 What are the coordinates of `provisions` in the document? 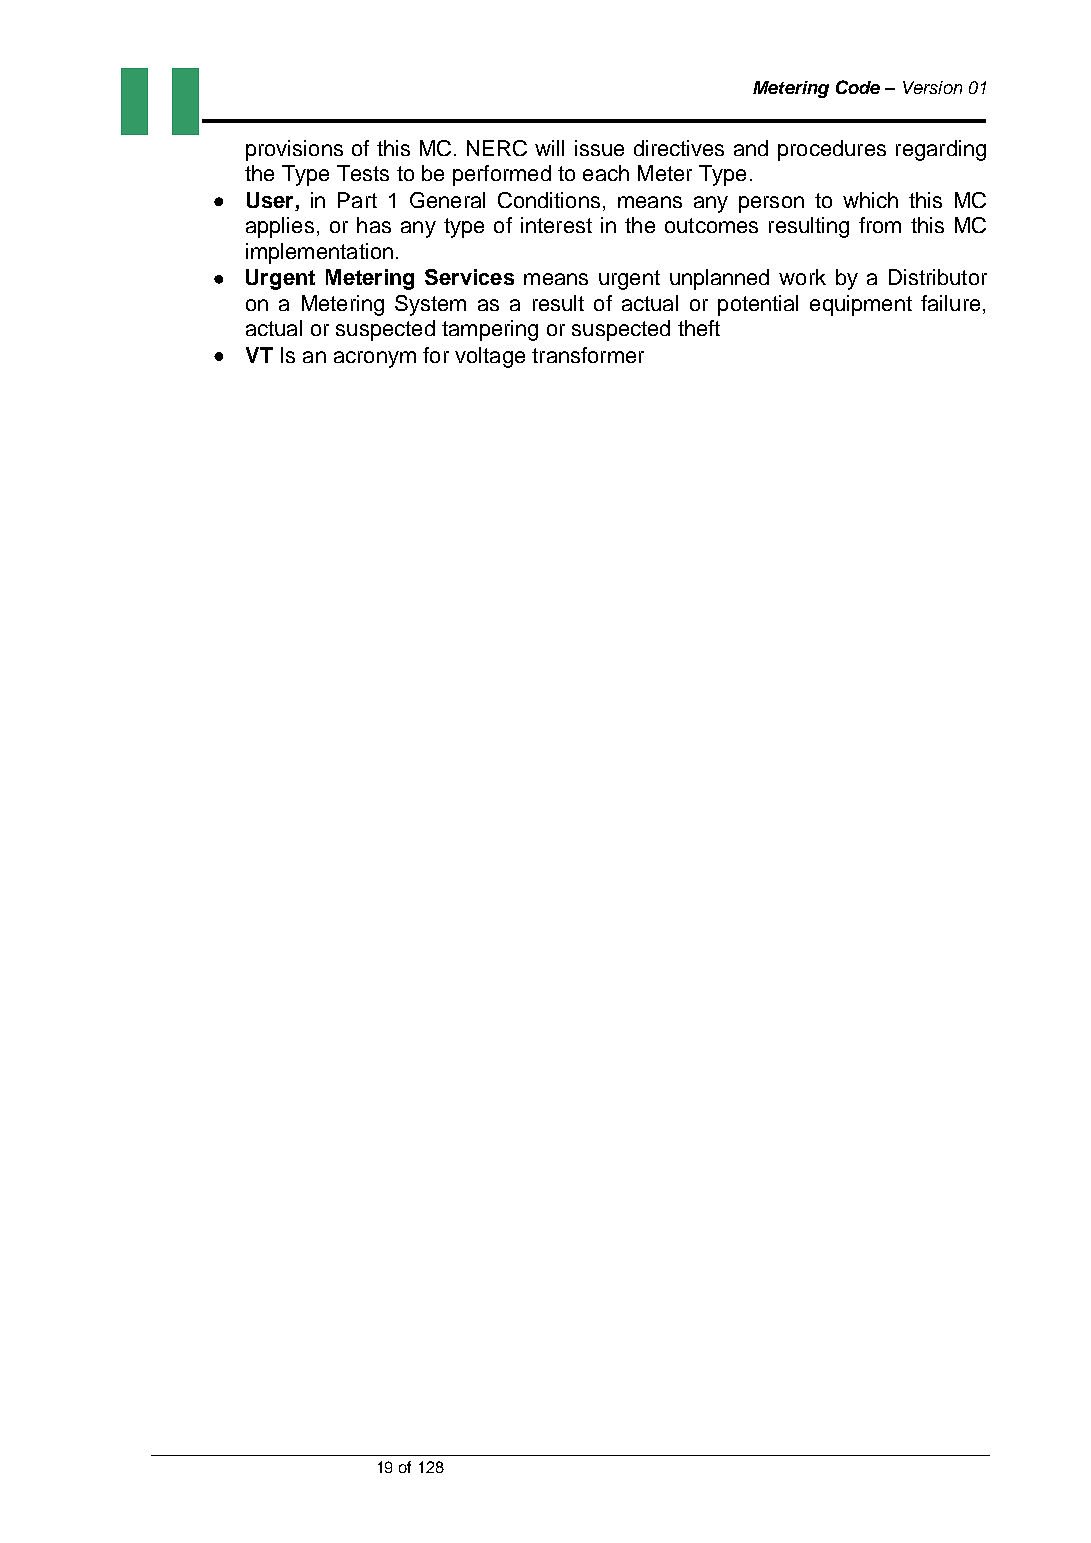 It's located at (294, 150).
